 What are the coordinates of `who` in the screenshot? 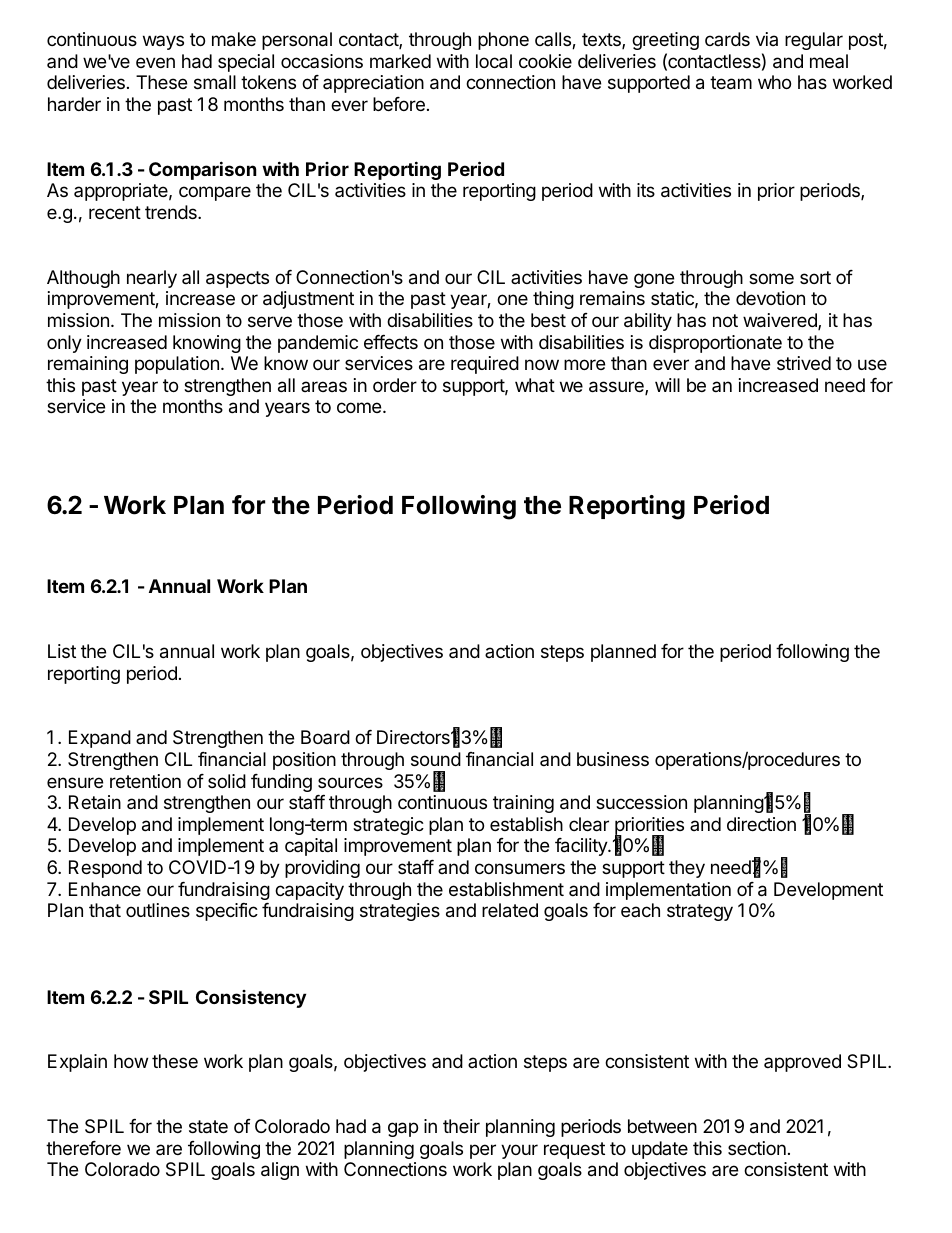 It's located at (774, 82).
